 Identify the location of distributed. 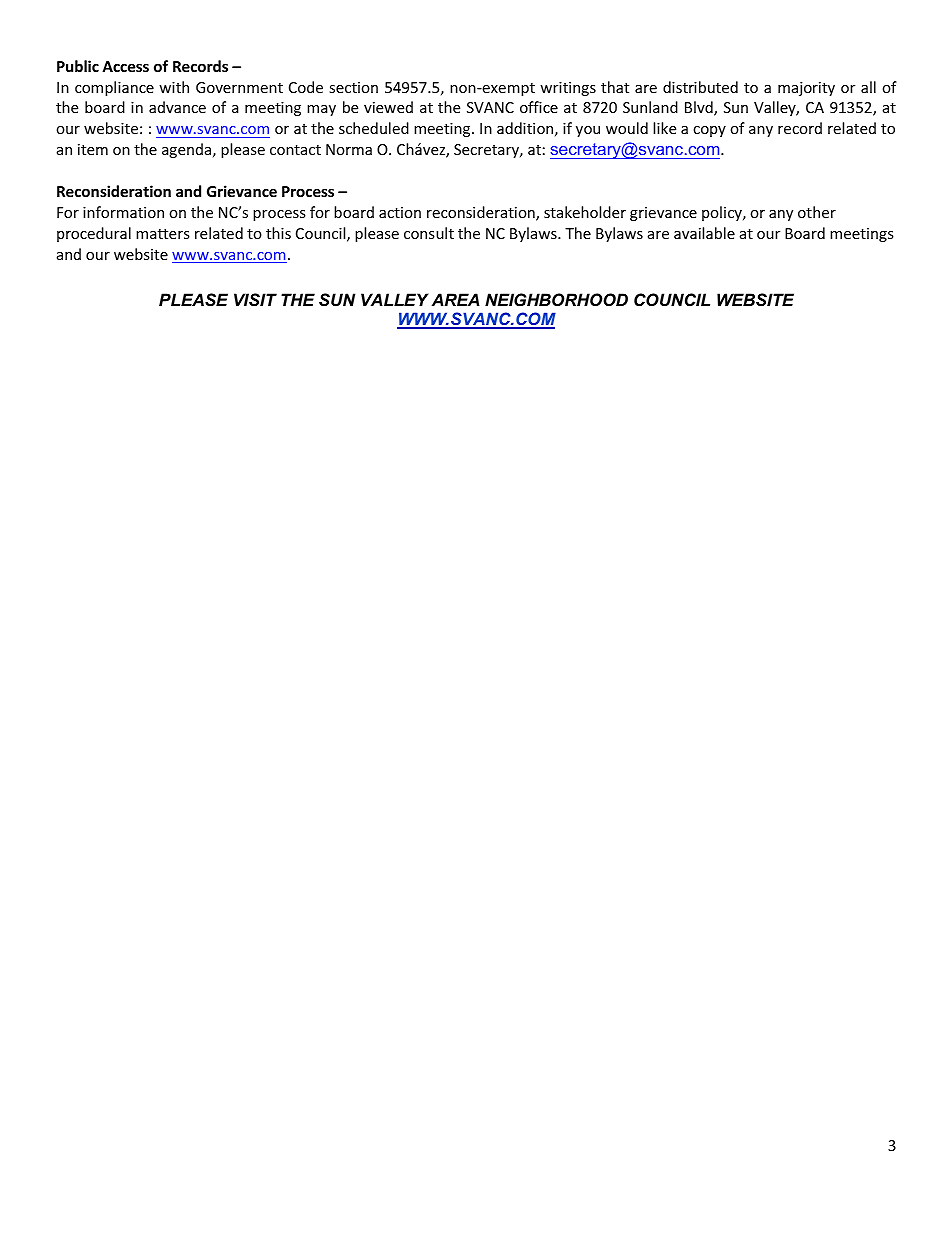
(700, 87).
